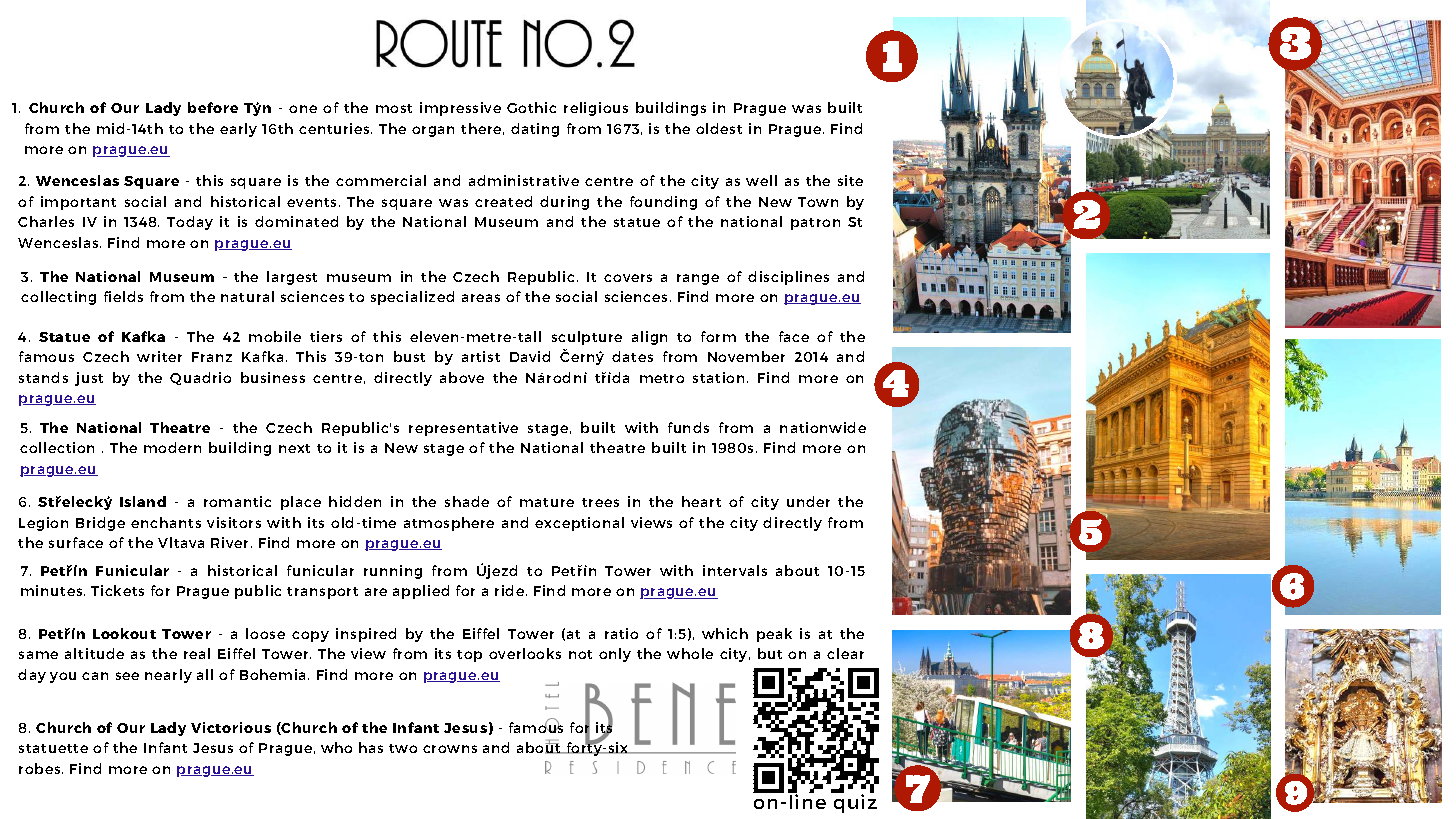  What do you see at coordinates (774, 635) in the image?
I see `peak` at bounding box center [774, 635].
